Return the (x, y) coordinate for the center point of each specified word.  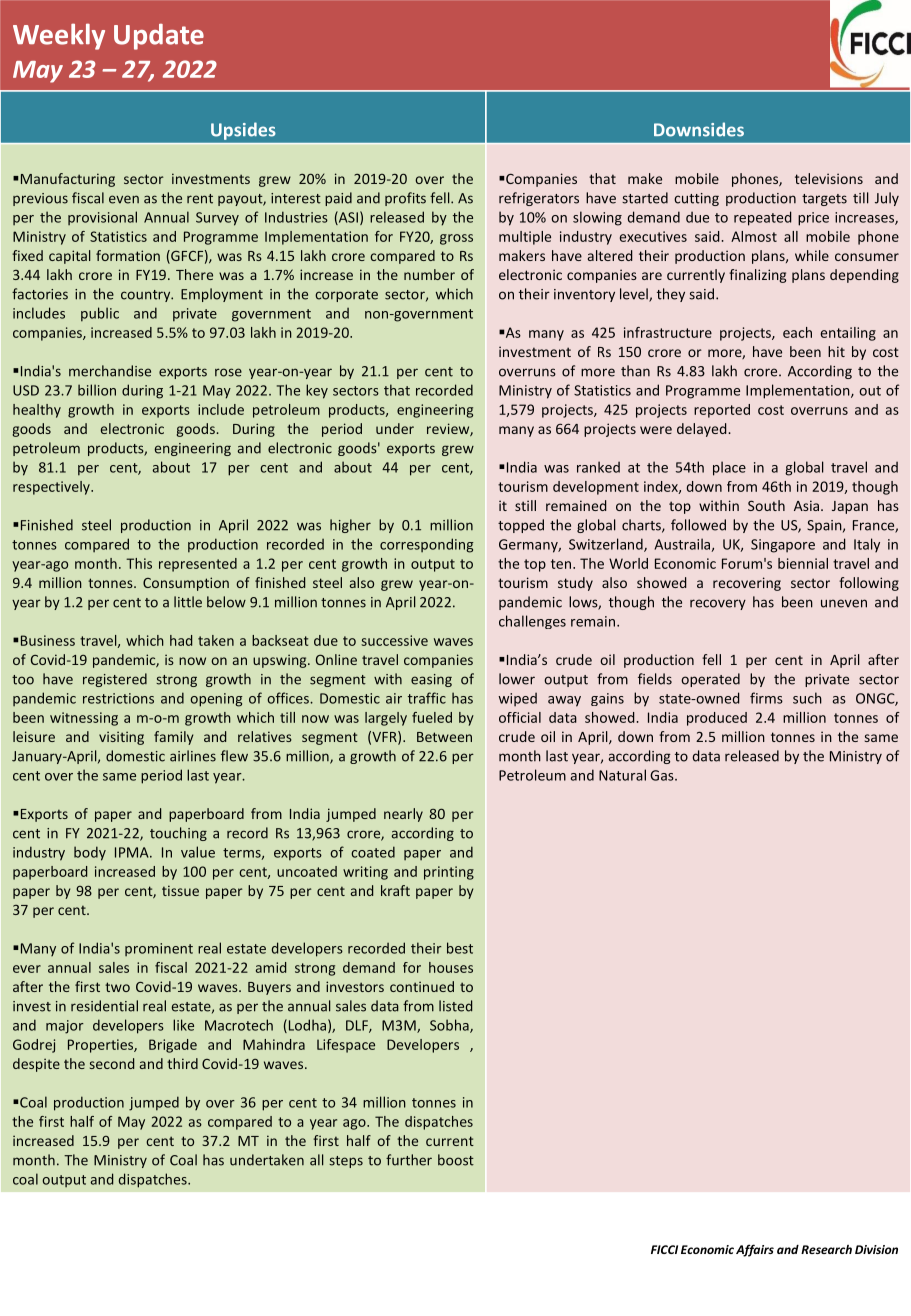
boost (456, 1160)
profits (405, 199)
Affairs (755, 1250)
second (112, 1063)
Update (159, 37)
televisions (829, 178)
